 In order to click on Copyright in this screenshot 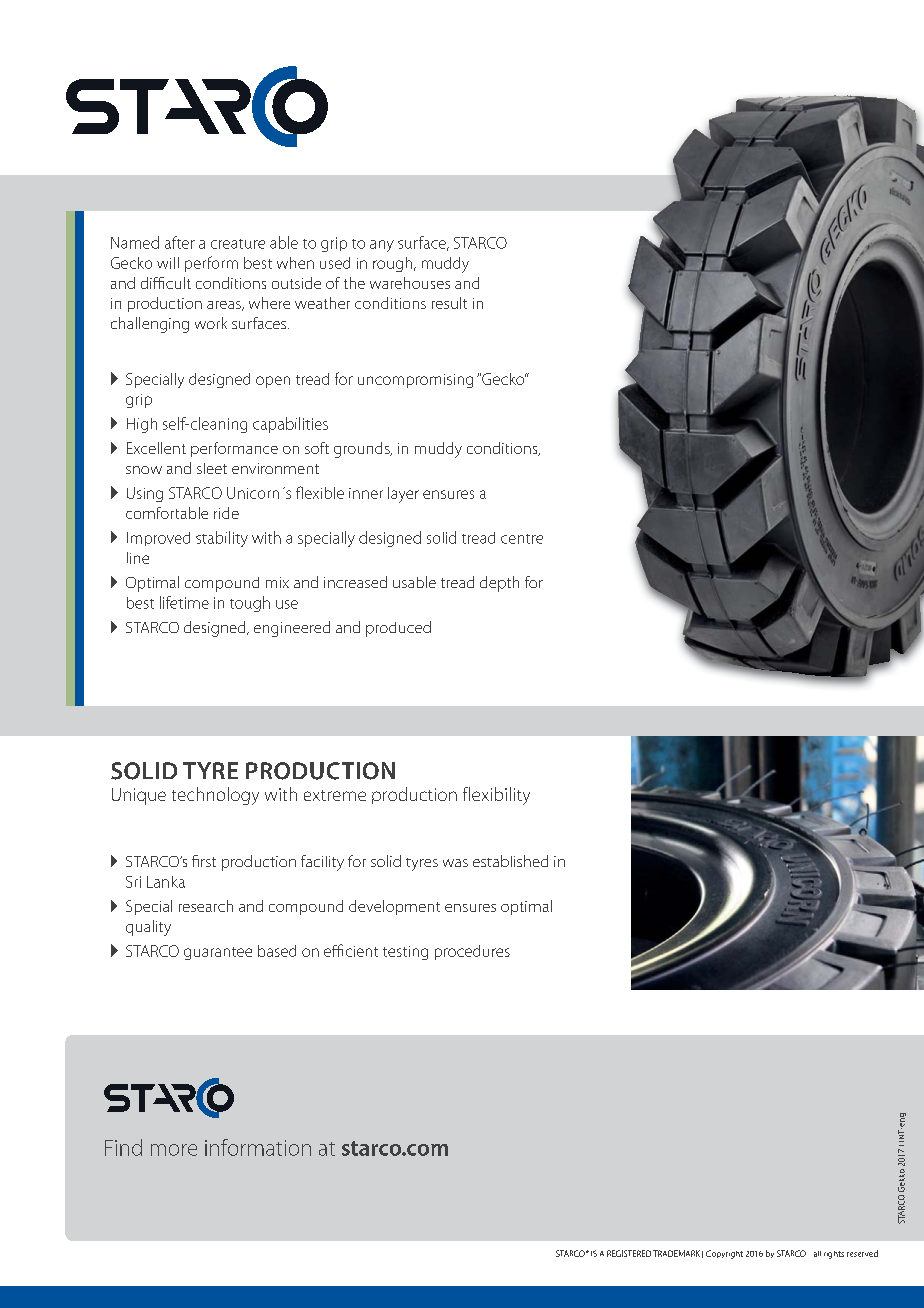, I will do `click(724, 1254)`.
